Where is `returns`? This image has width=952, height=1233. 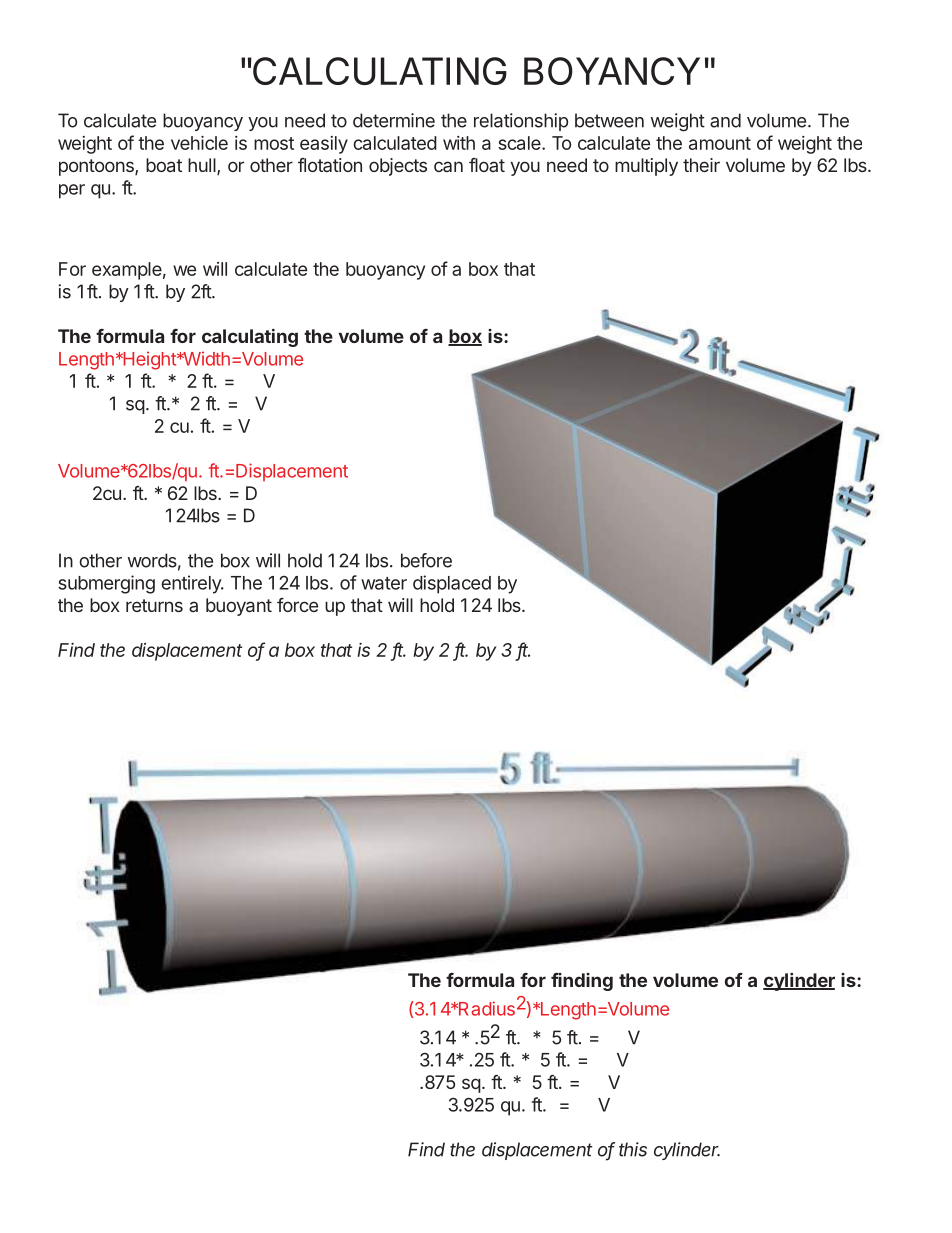 returns is located at coordinates (154, 605).
